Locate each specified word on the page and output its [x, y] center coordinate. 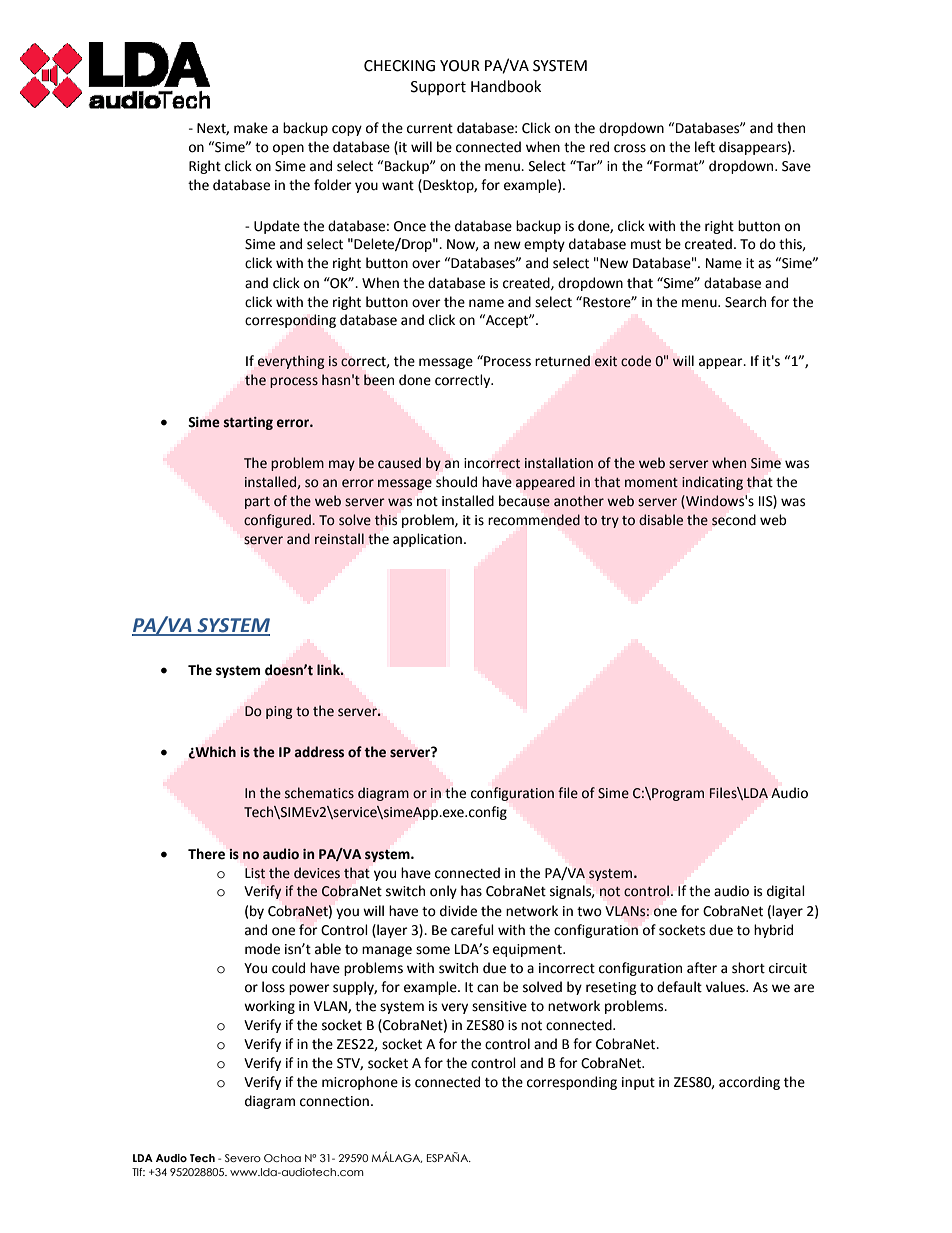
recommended [534, 520]
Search [745, 302]
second [734, 520]
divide [458, 911]
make [251, 128]
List [255, 873]
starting [248, 423]
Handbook [506, 86]
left [705, 147]
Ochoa [282, 1158]
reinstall [339, 539]
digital [786, 892]
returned [562, 361]
